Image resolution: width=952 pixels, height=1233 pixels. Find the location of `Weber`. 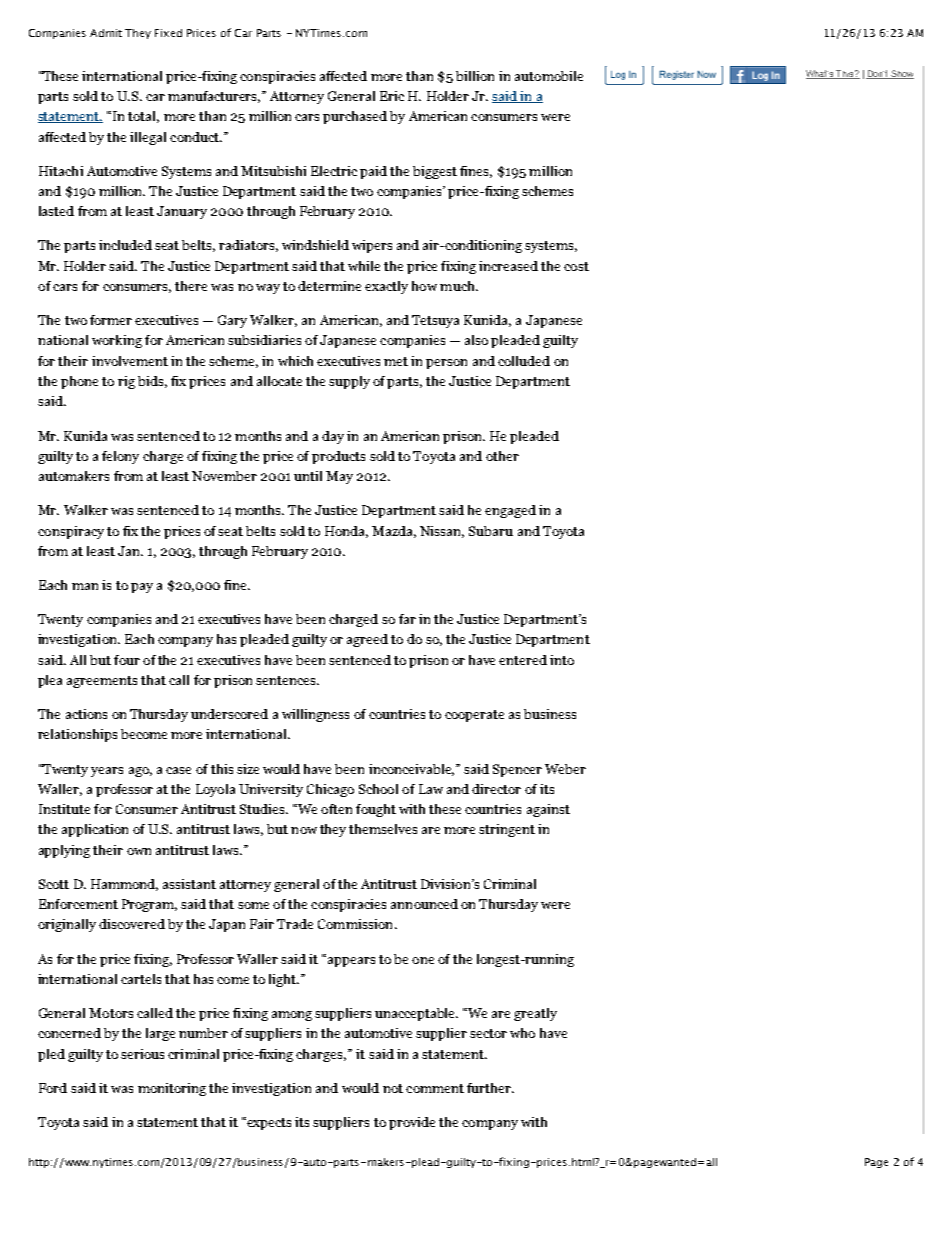

Weber is located at coordinates (565, 769).
